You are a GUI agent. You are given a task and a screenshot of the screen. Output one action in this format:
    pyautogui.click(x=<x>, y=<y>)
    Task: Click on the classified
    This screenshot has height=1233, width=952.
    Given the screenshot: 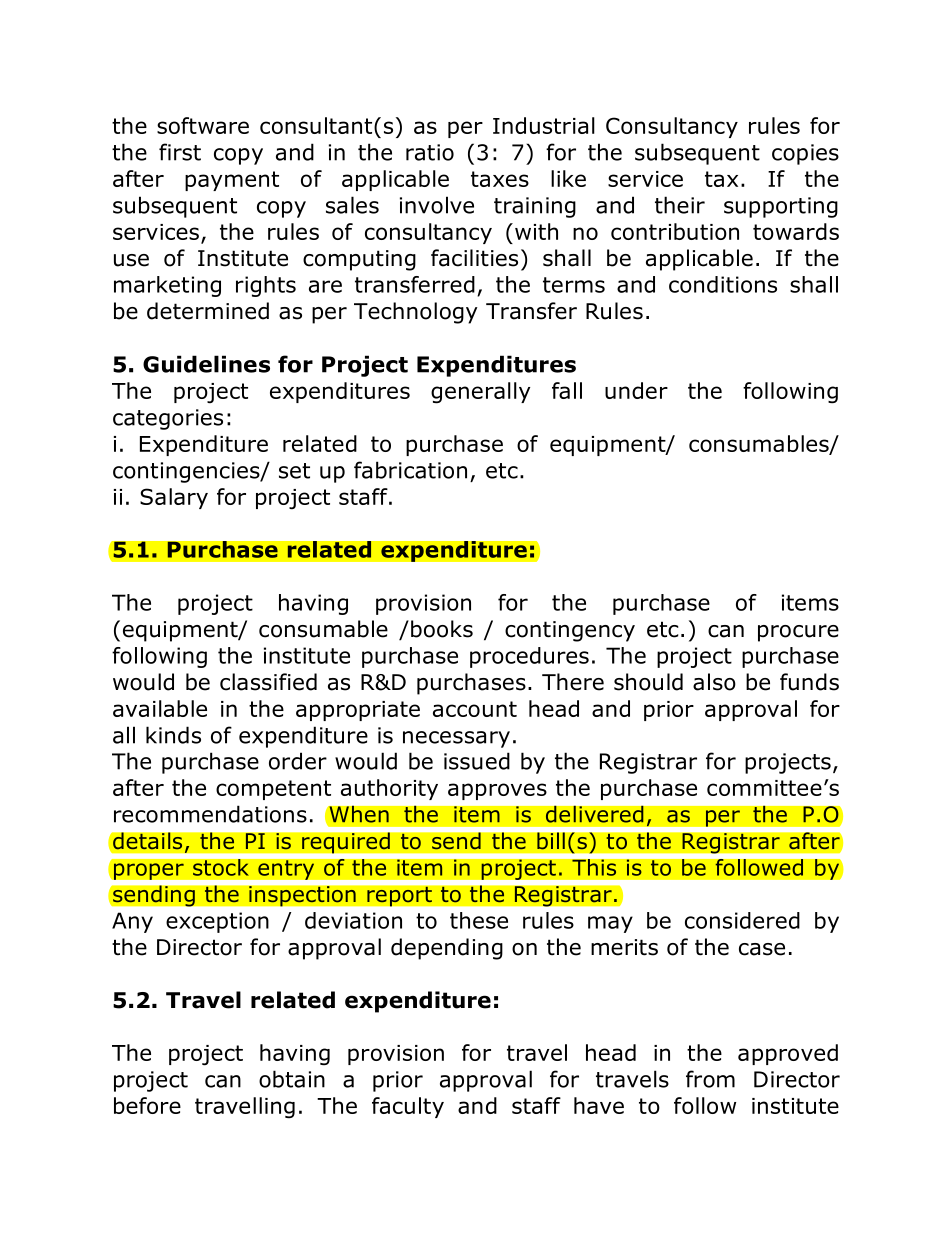 What is the action you would take?
    pyautogui.click(x=268, y=682)
